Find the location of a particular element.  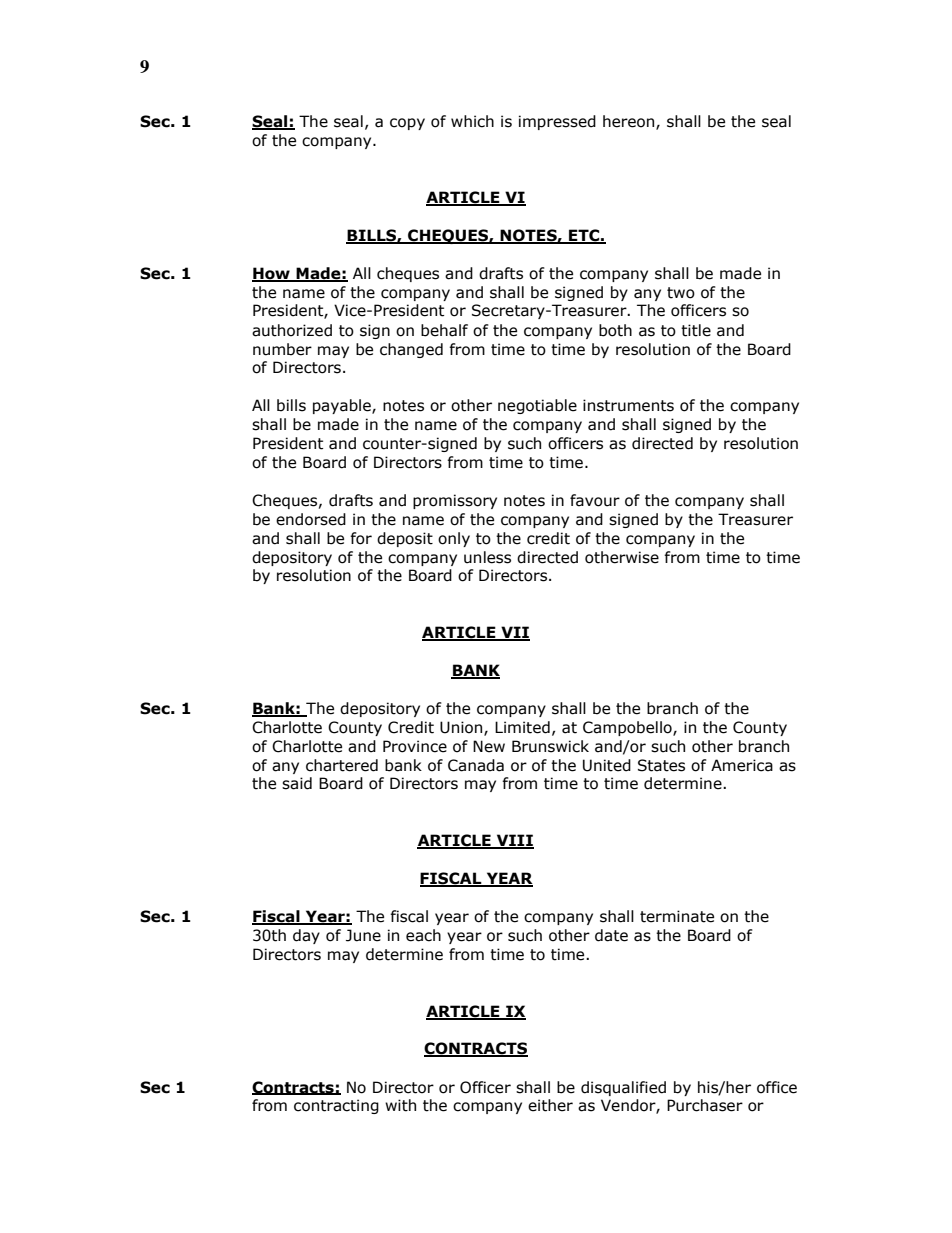

unless is located at coordinates (487, 557).
